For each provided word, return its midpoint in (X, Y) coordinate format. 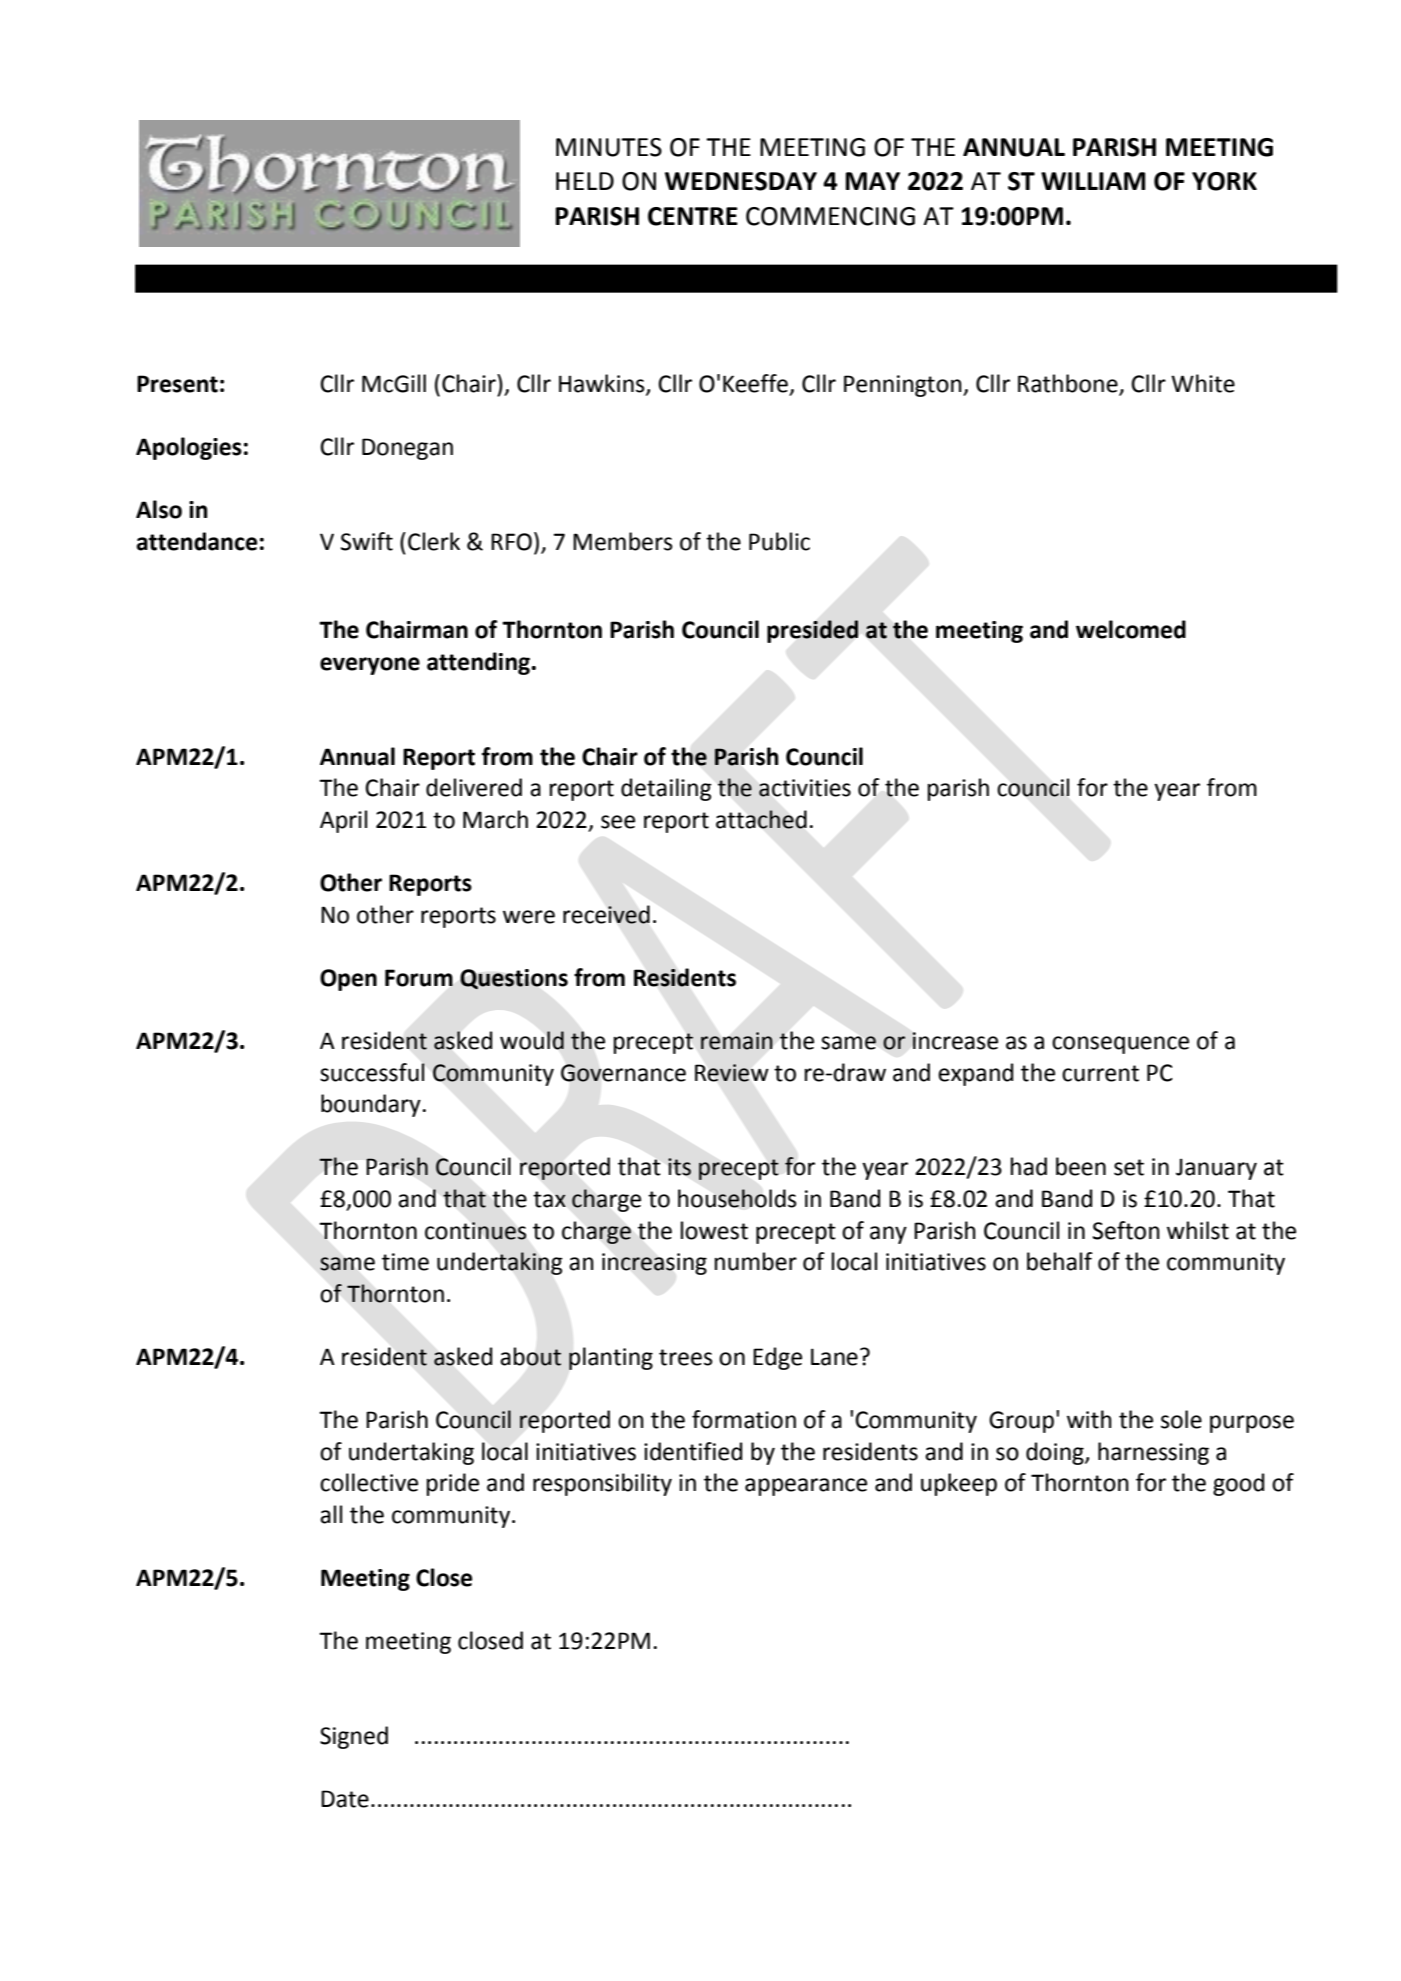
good (1238, 1484)
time (405, 1262)
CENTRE (693, 216)
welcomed (1131, 629)
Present (177, 384)
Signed (354, 1737)
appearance (806, 1487)
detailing (666, 789)
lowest (714, 1230)
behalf (1060, 1261)
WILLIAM (1093, 181)
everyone (370, 666)
